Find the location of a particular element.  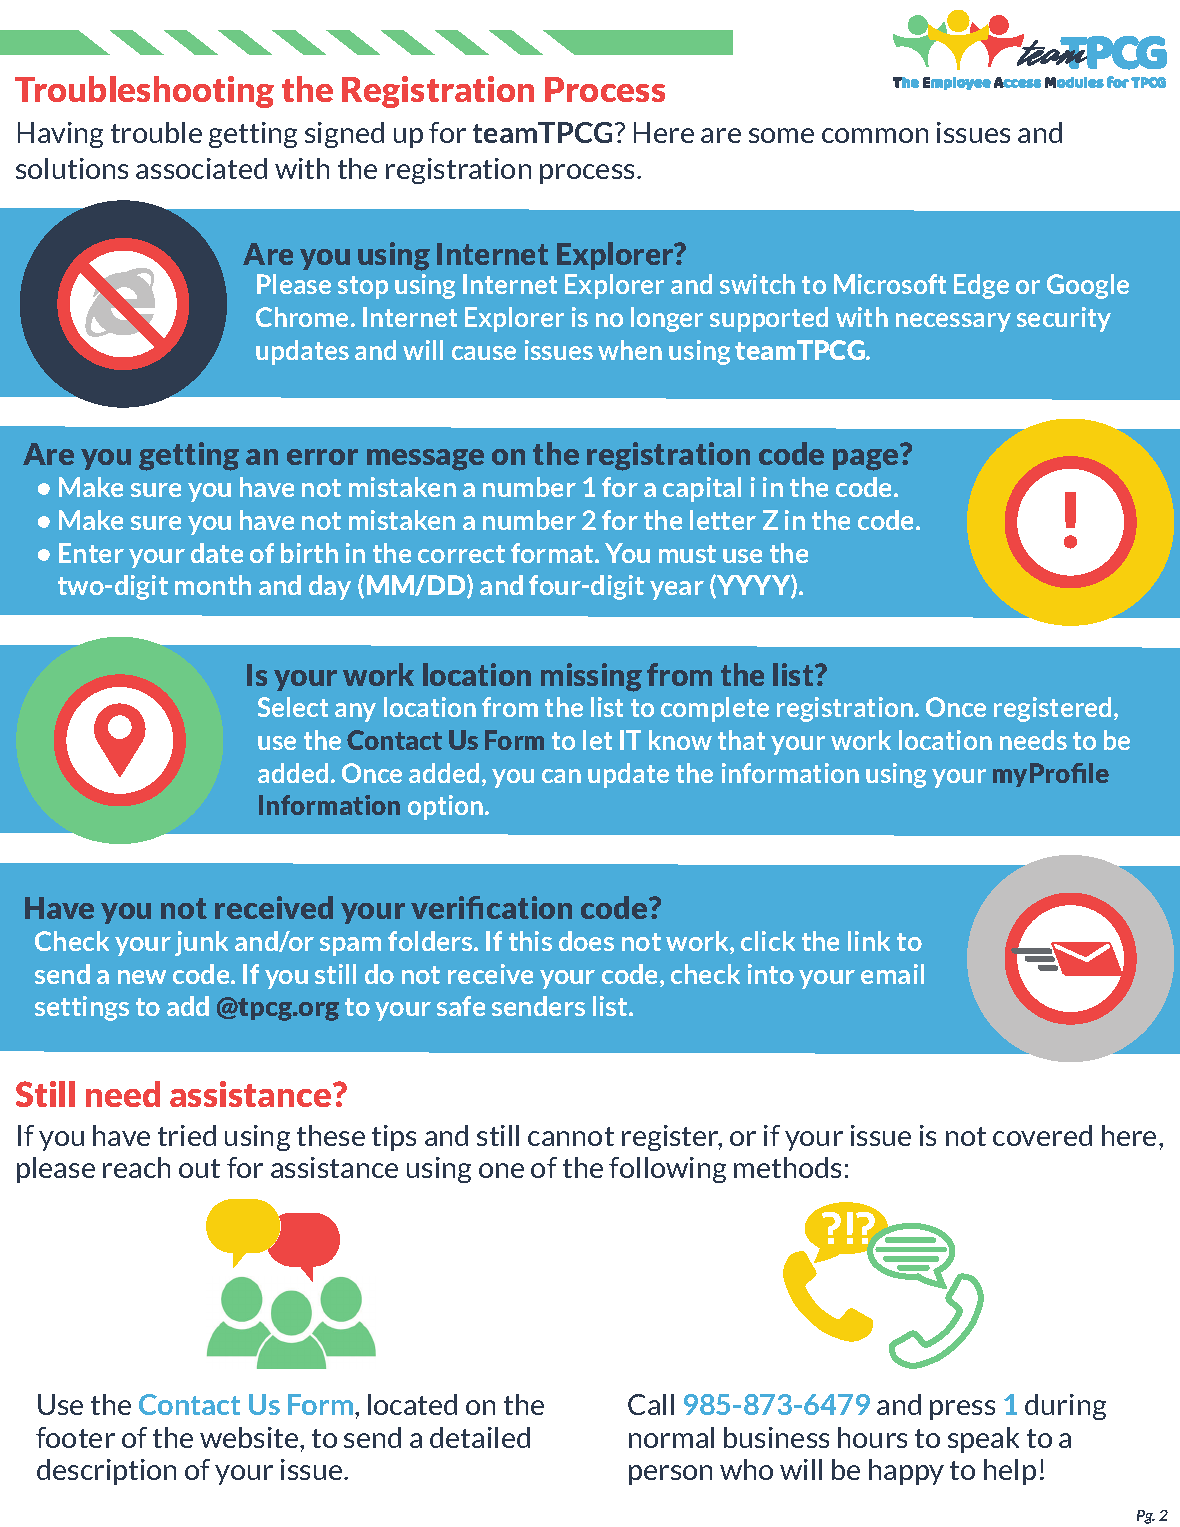

page is located at coordinates (865, 460).
